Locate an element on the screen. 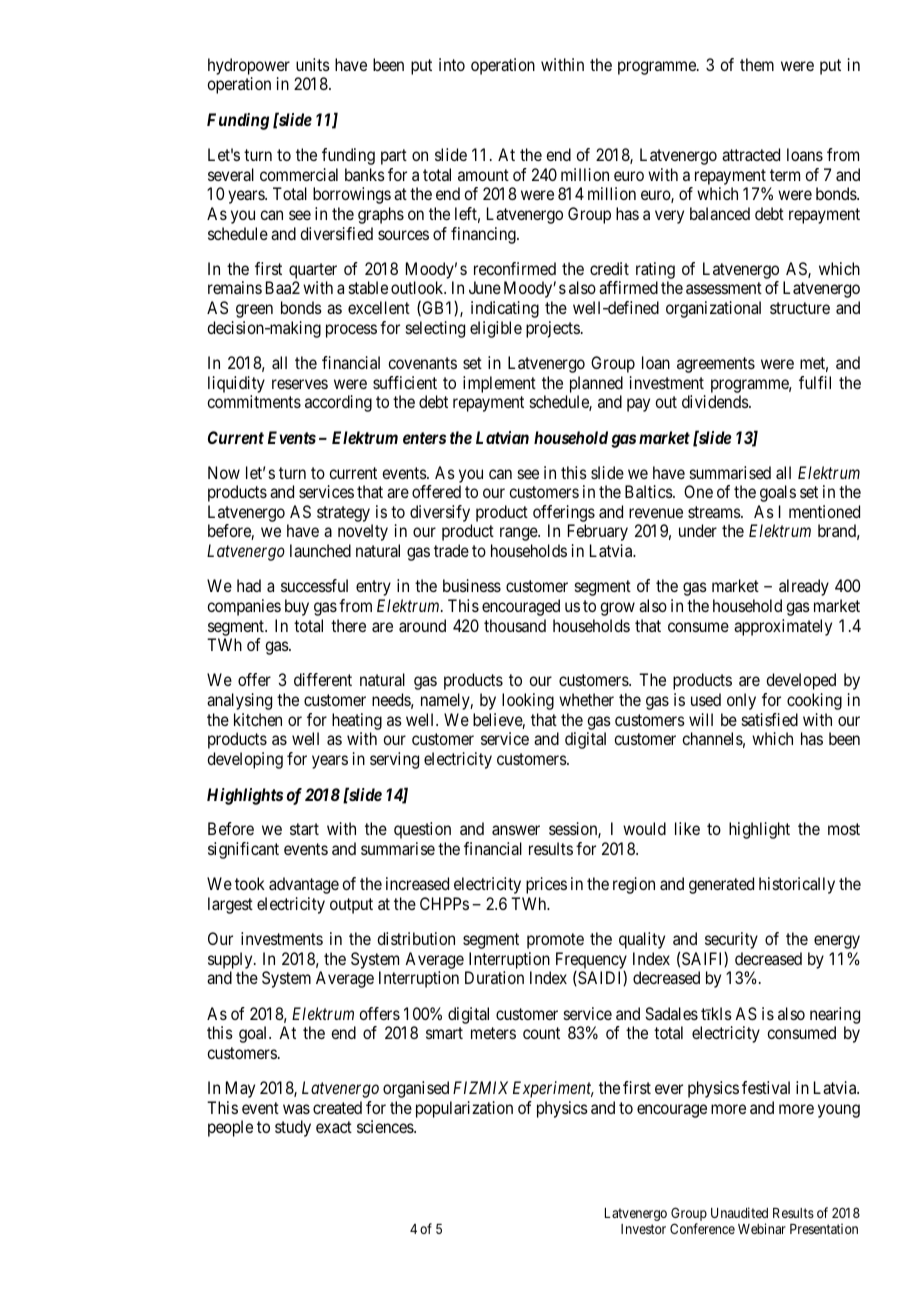 This screenshot has width=924, height=1308. approximately is located at coordinates (783, 627).
